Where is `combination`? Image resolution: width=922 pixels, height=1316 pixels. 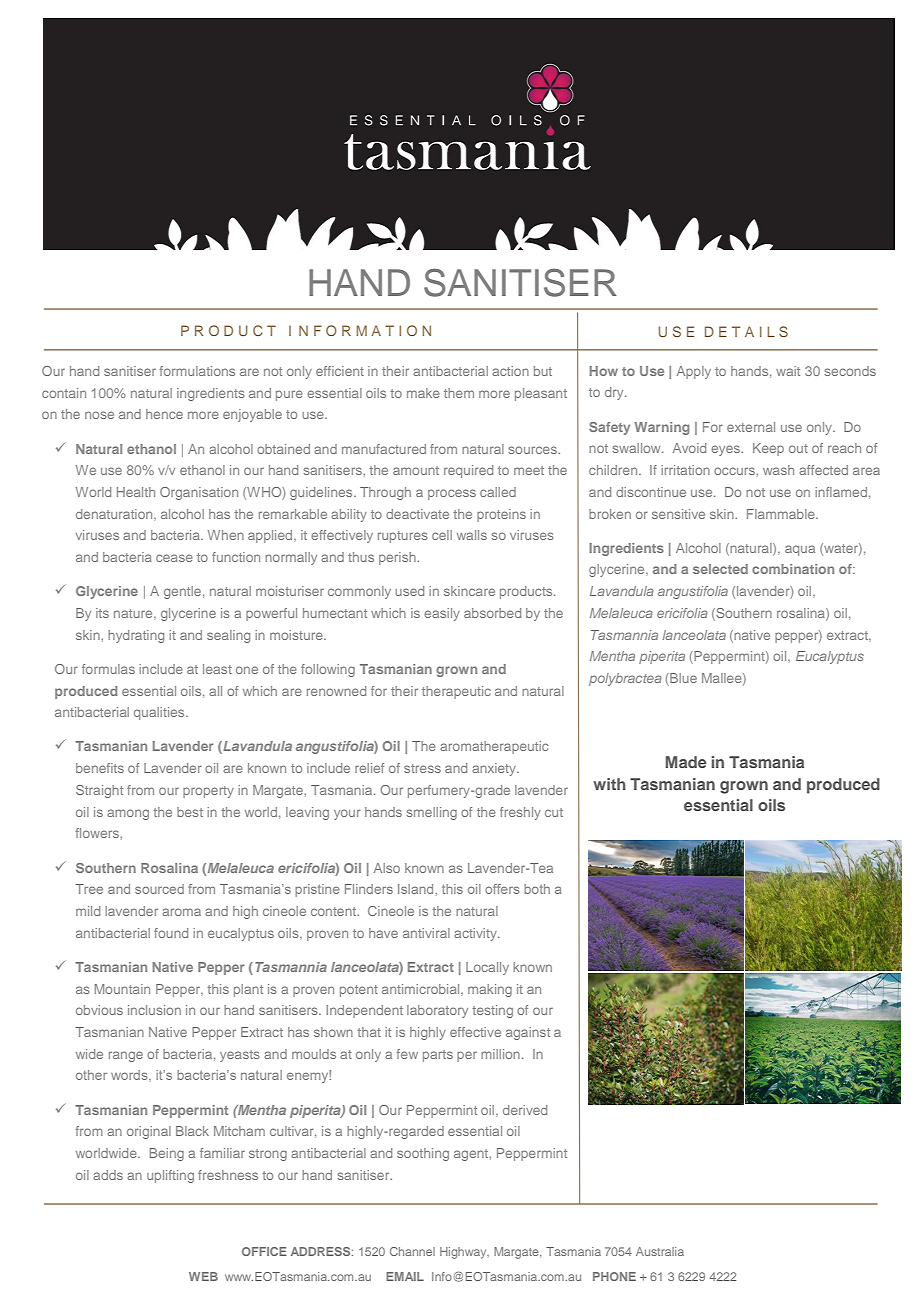
combination is located at coordinates (793, 569).
